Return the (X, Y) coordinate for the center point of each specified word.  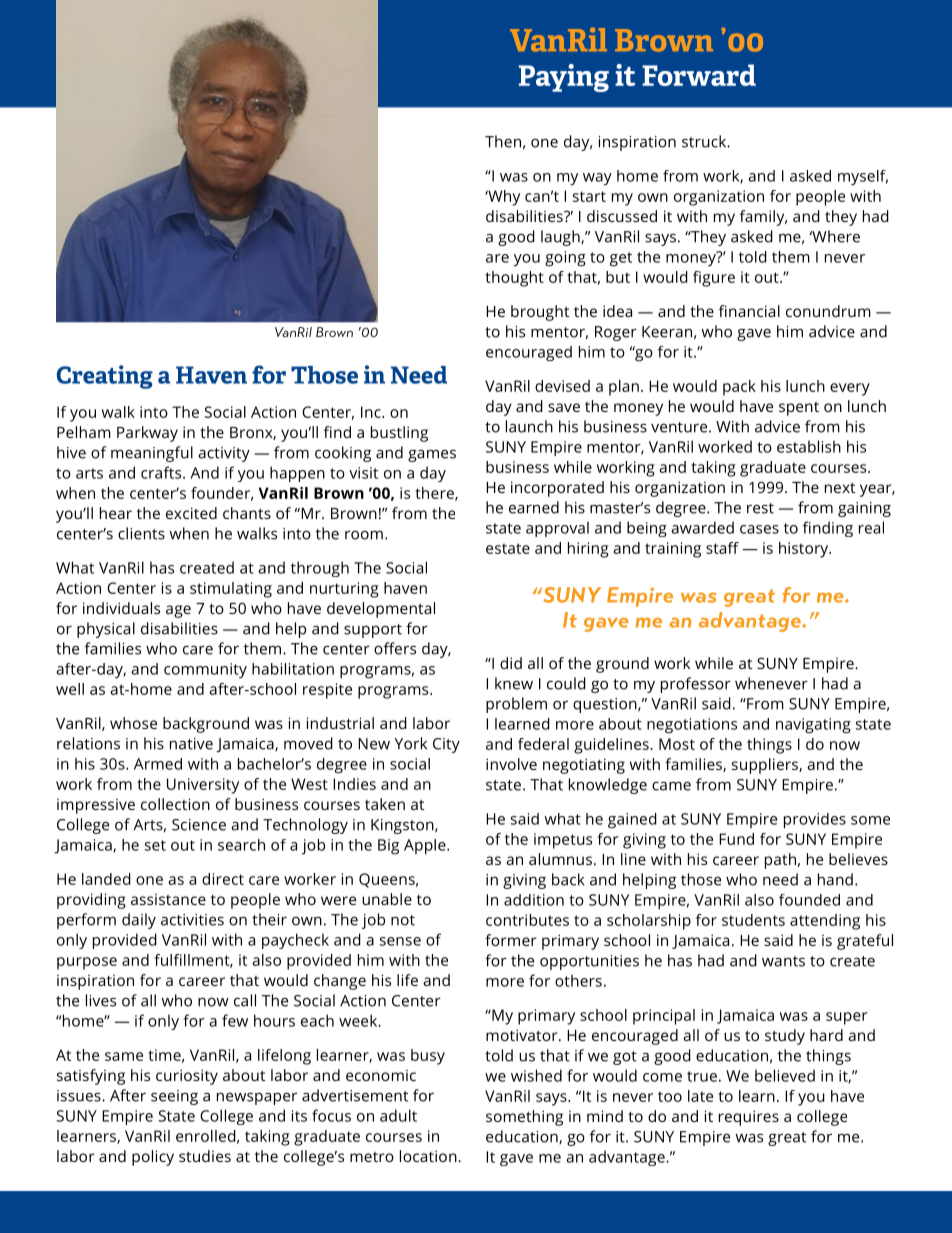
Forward (699, 75)
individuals (121, 608)
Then (503, 141)
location (429, 1156)
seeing (174, 1097)
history (805, 550)
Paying (564, 78)
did (511, 663)
